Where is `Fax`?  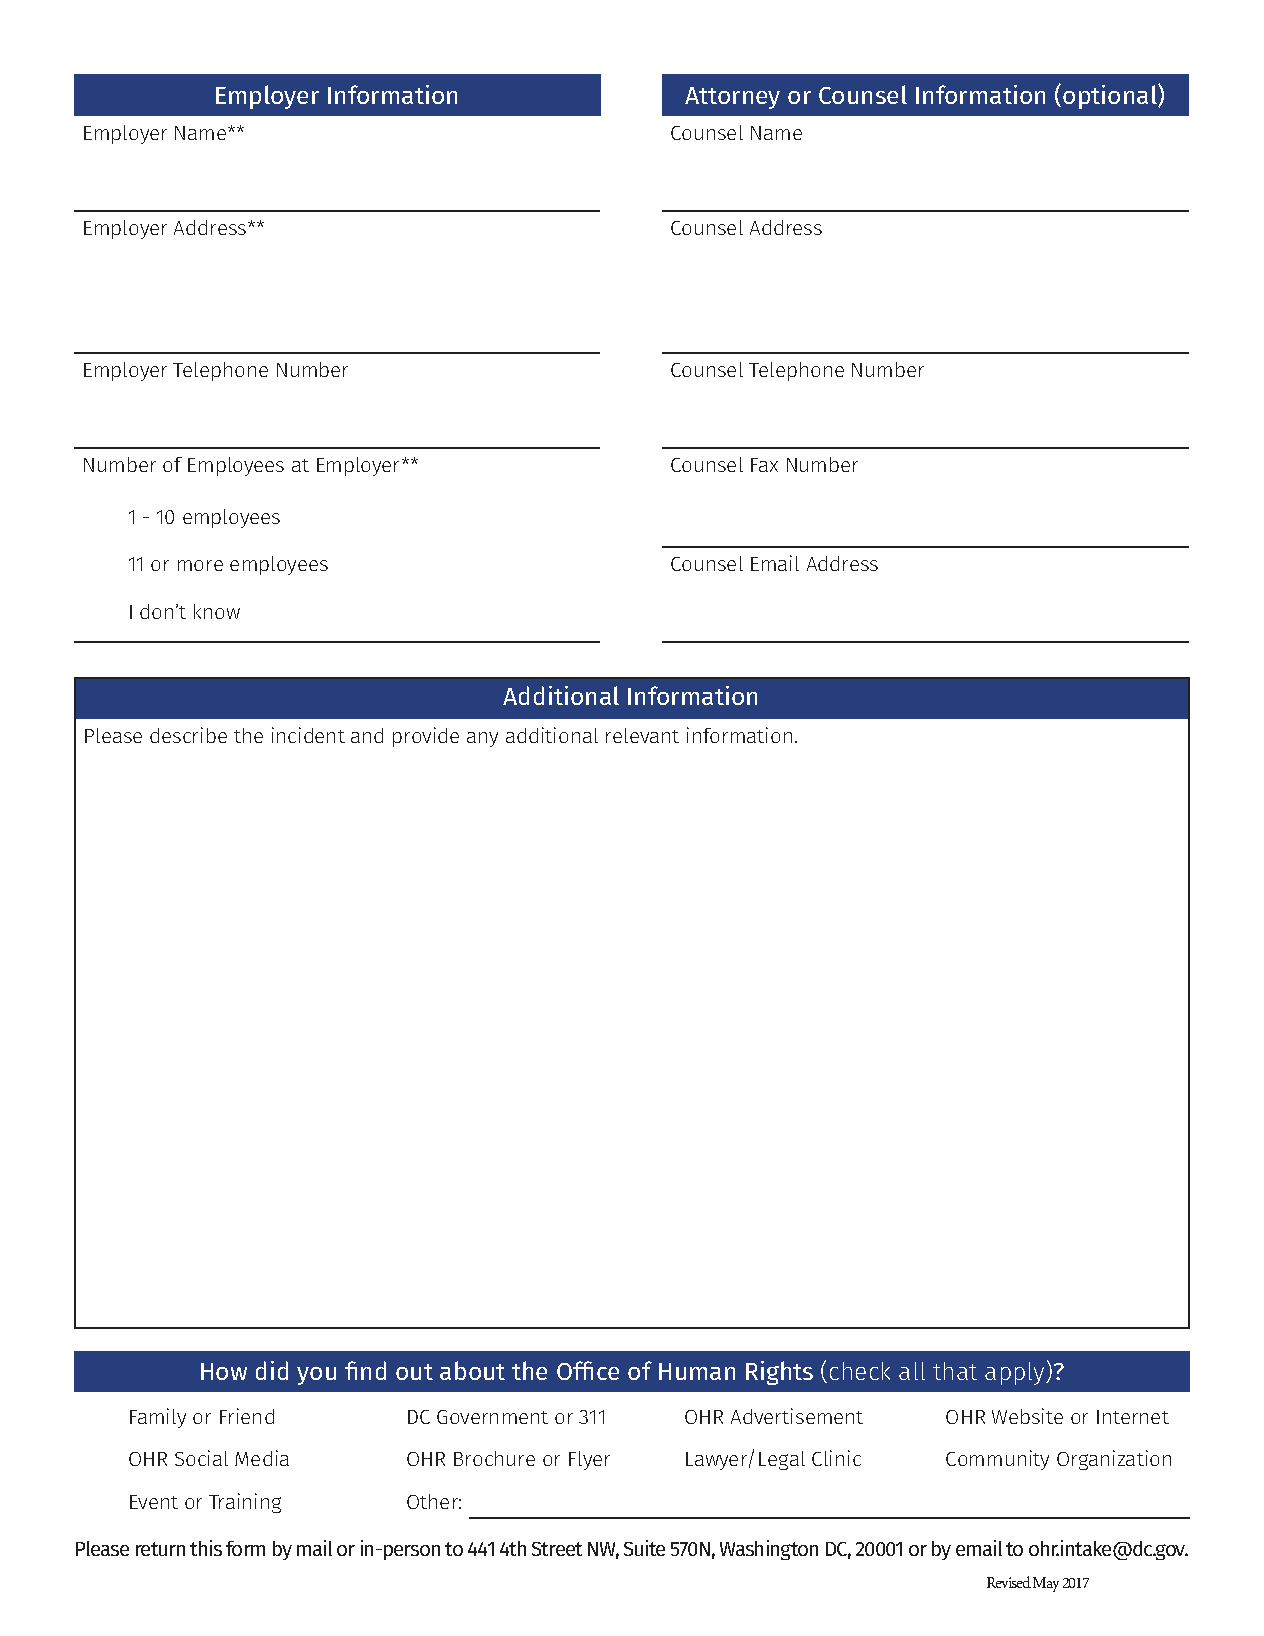 Fax is located at coordinates (764, 465).
